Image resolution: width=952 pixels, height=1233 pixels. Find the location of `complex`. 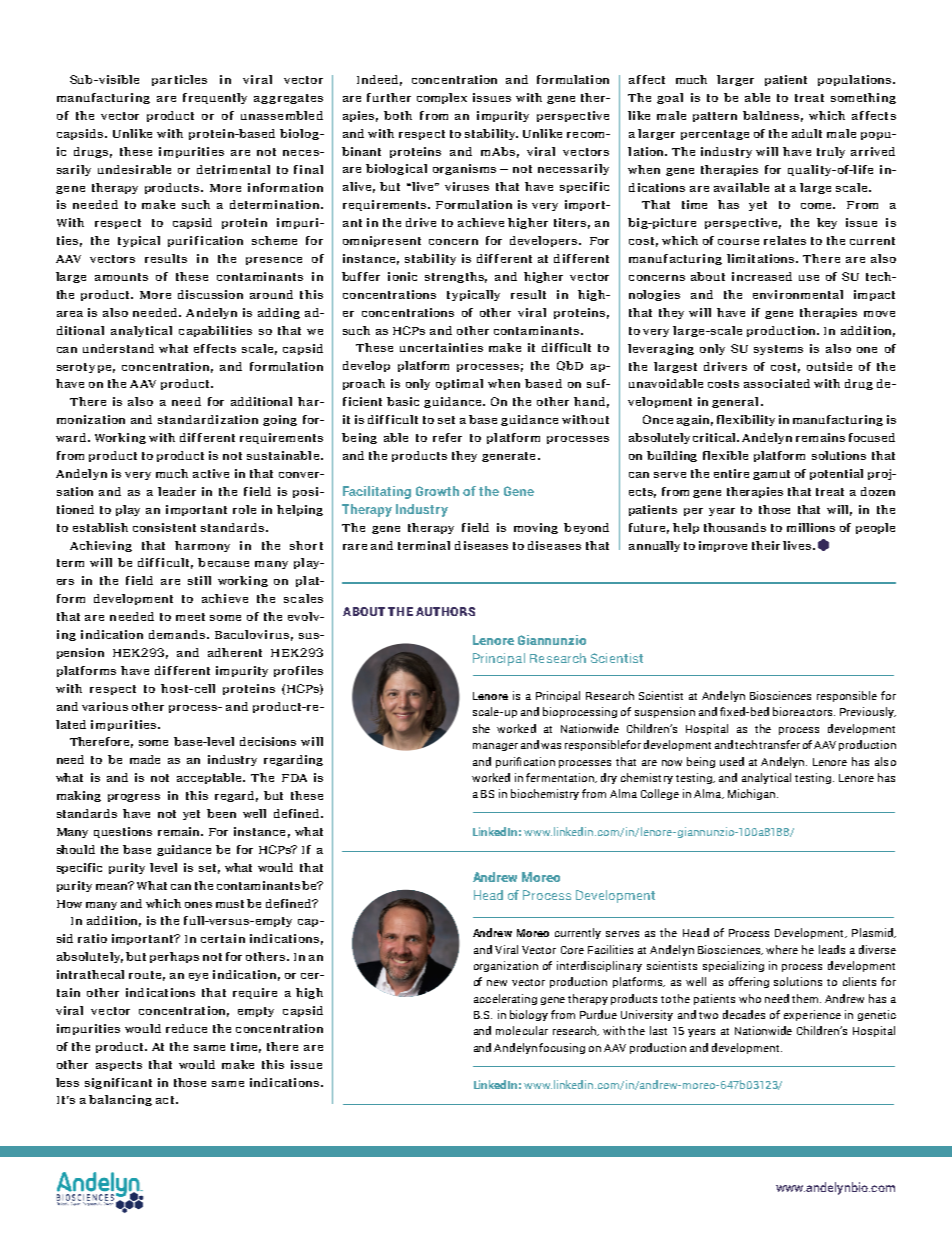

complex is located at coordinates (442, 98).
